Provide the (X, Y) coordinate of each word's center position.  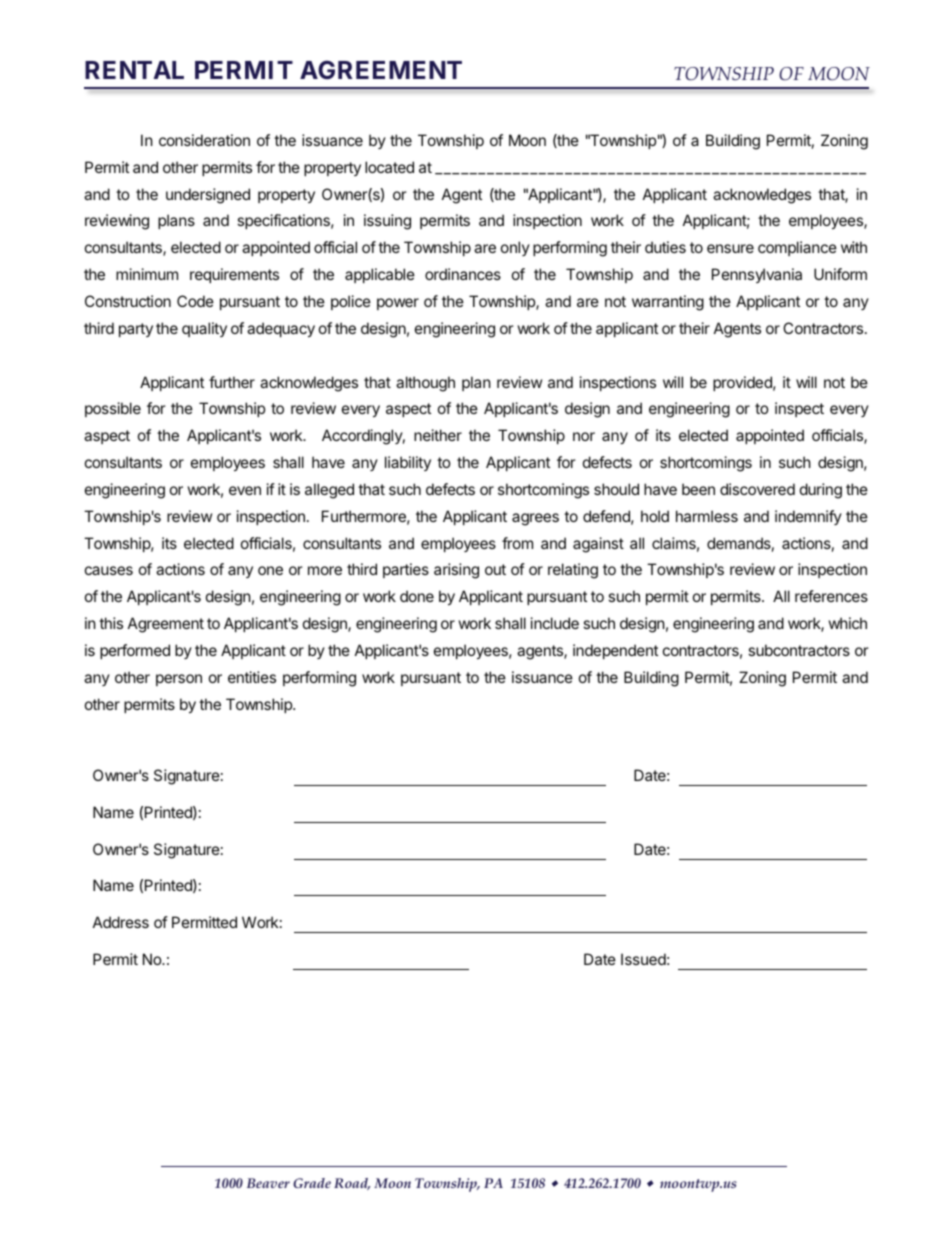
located (389, 167)
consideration (204, 140)
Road (352, 1184)
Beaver (268, 1183)
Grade (312, 1183)
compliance (797, 248)
